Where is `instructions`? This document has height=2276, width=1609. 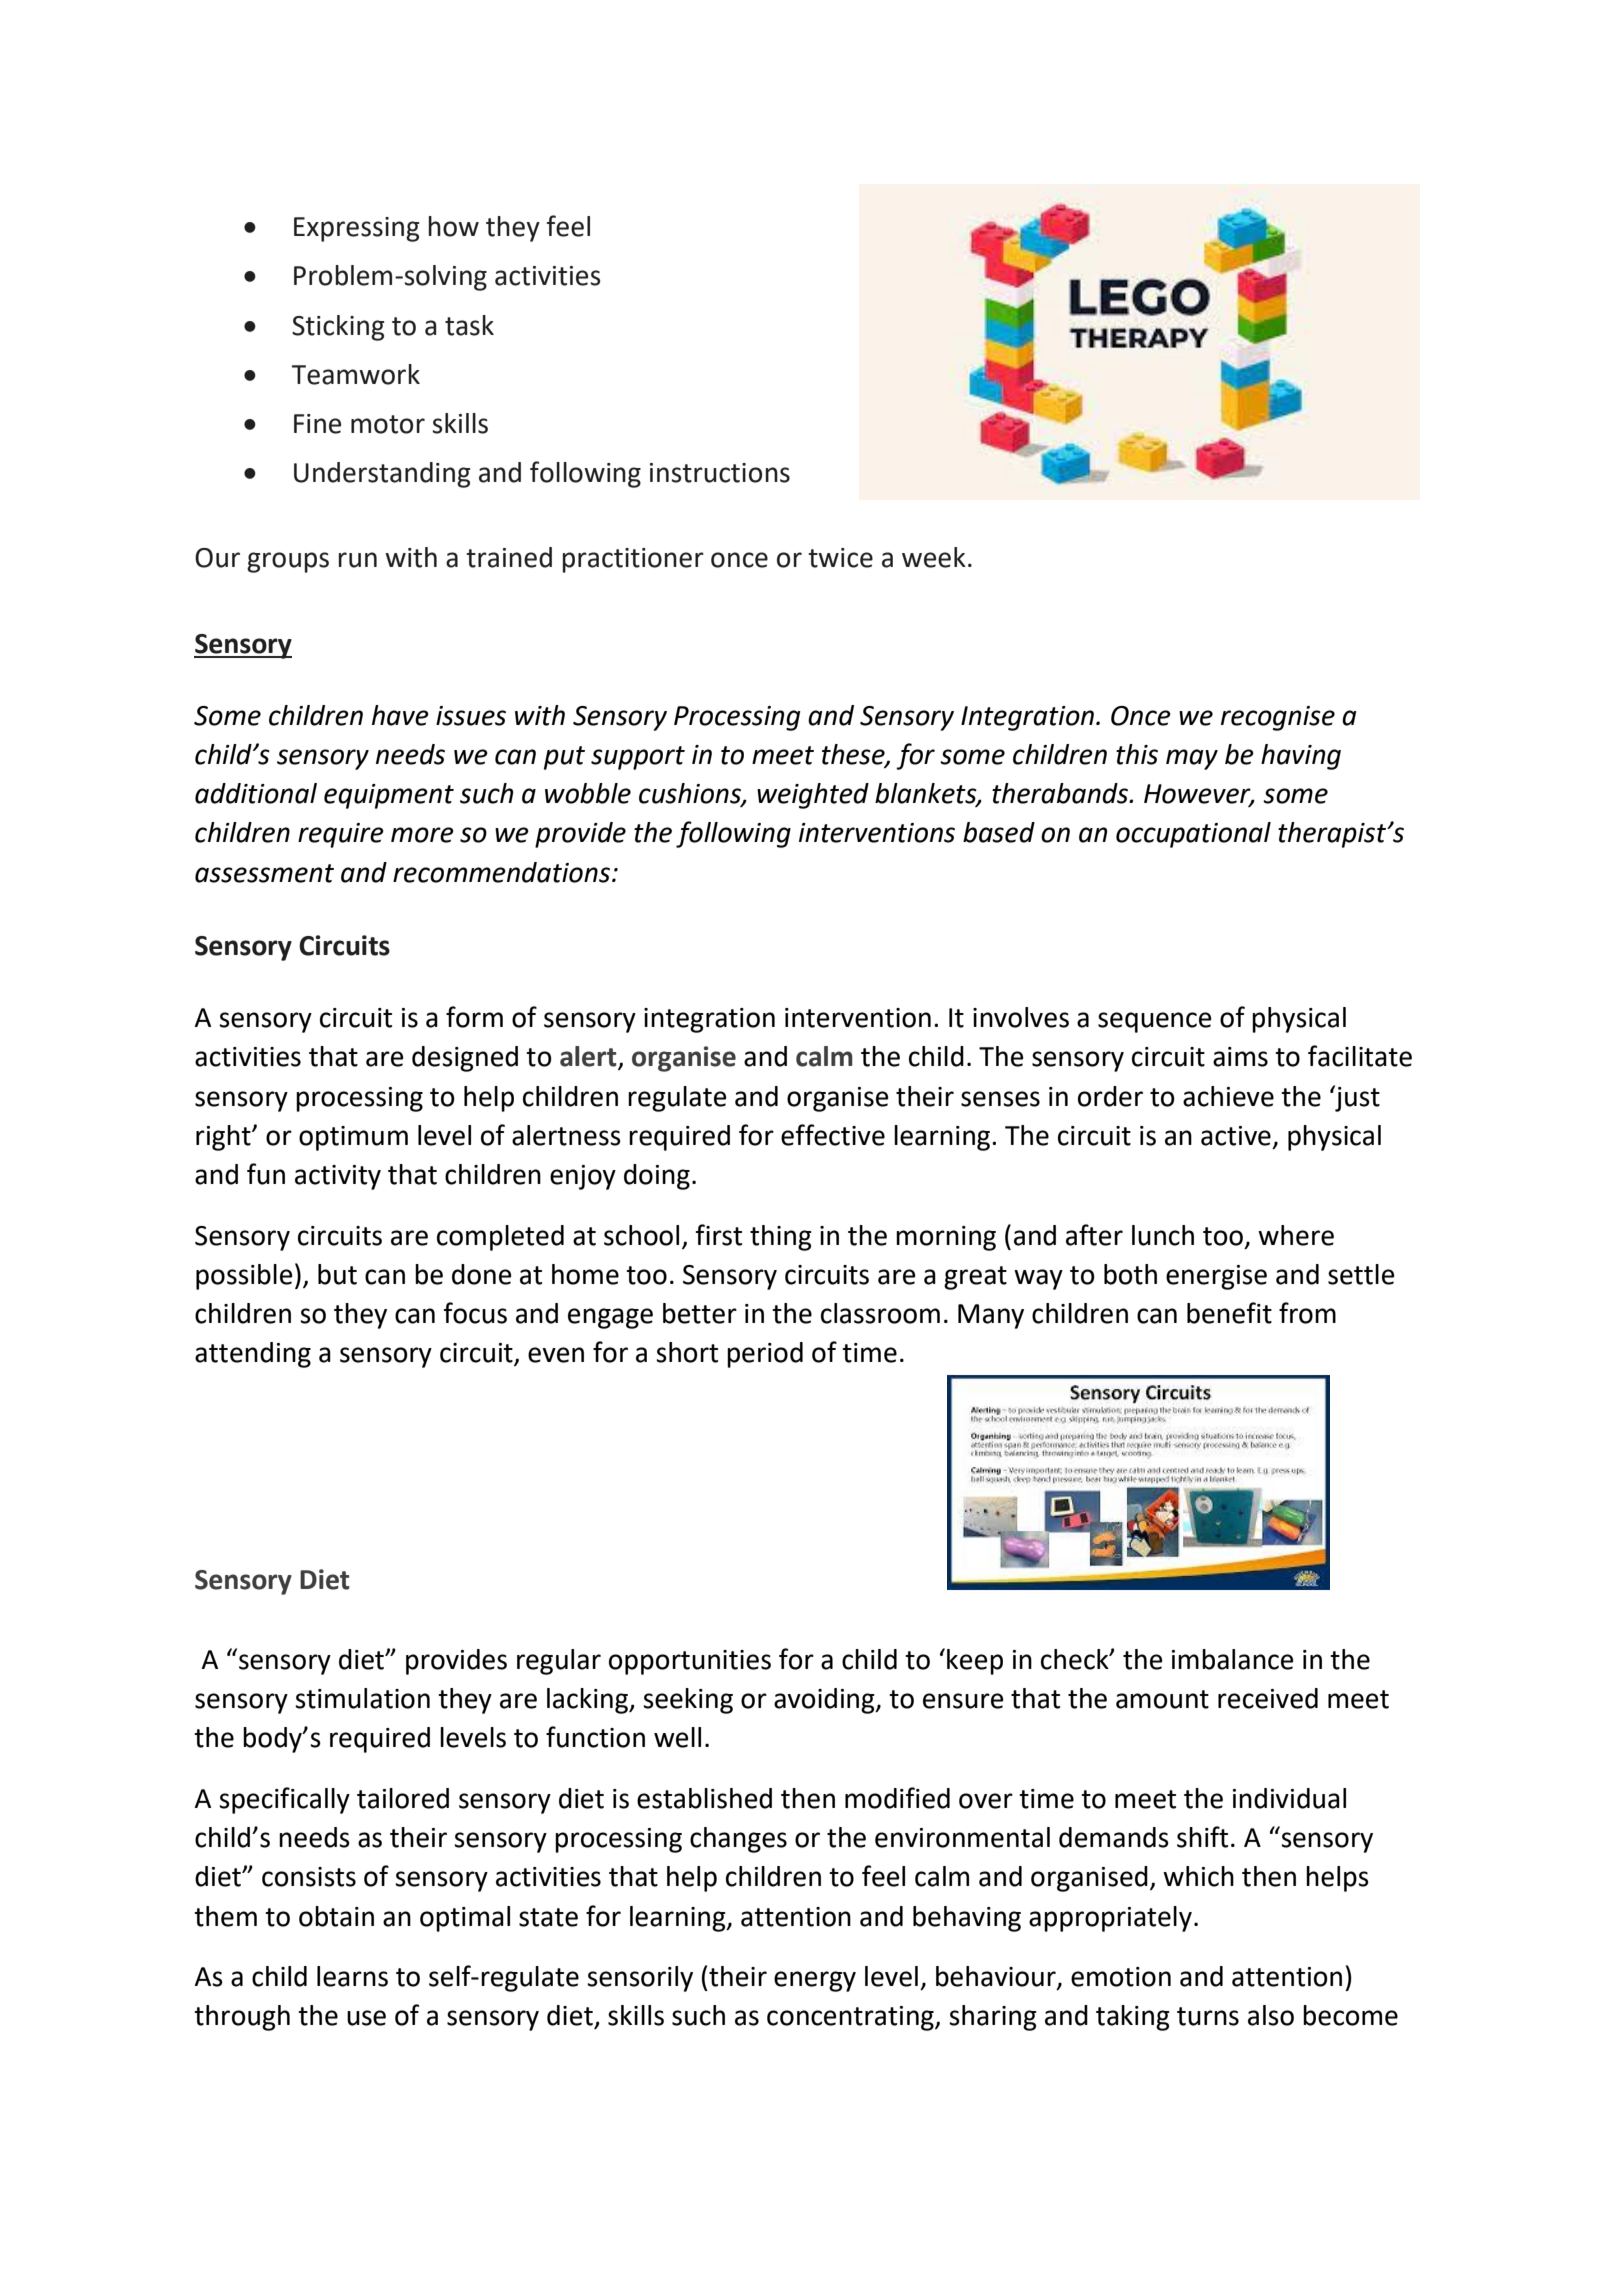
instructions is located at coordinates (720, 473).
